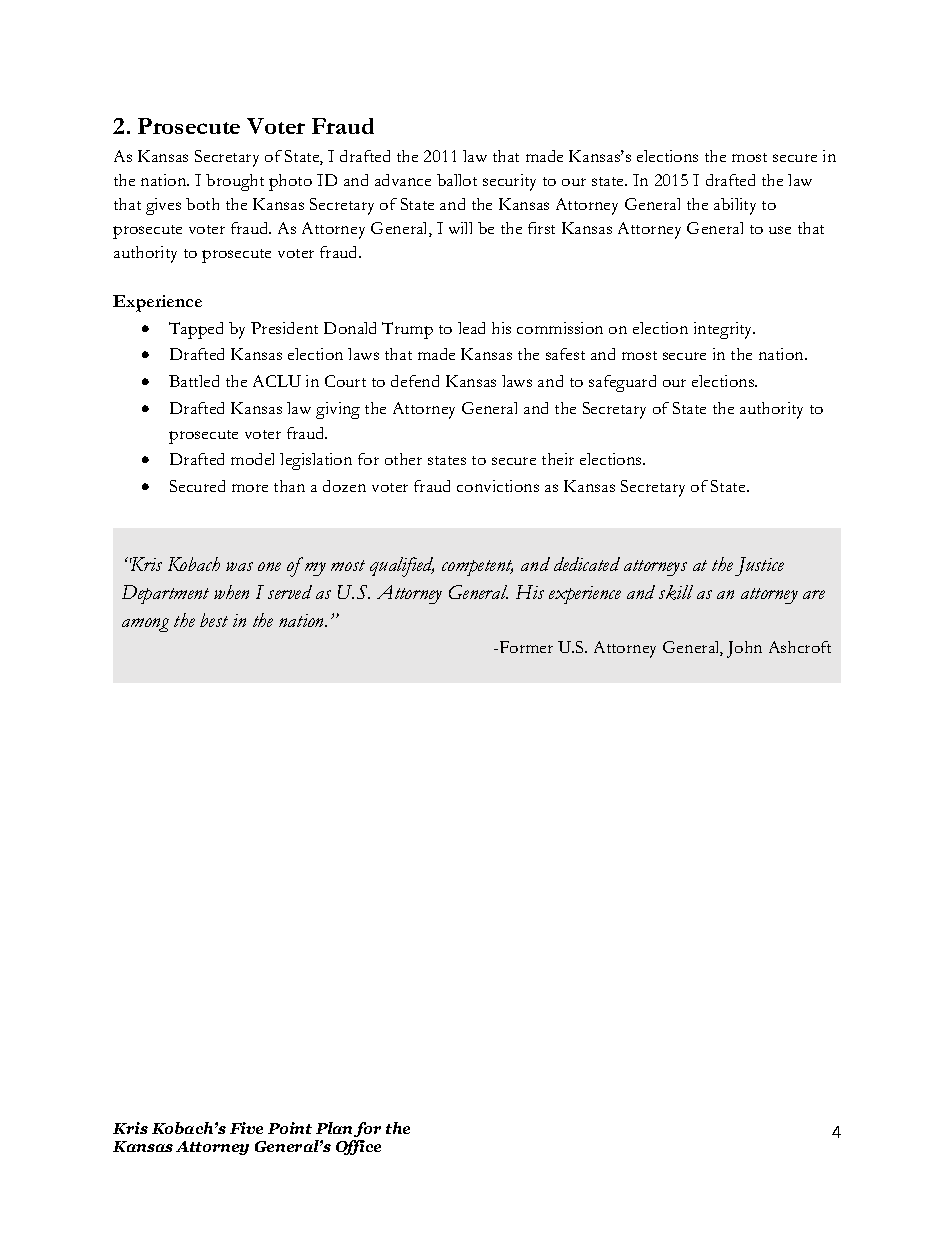 This document has width=952, height=1233. What do you see at coordinates (214, 620) in the document?
I see `best` at bounding box center [214, 620].
